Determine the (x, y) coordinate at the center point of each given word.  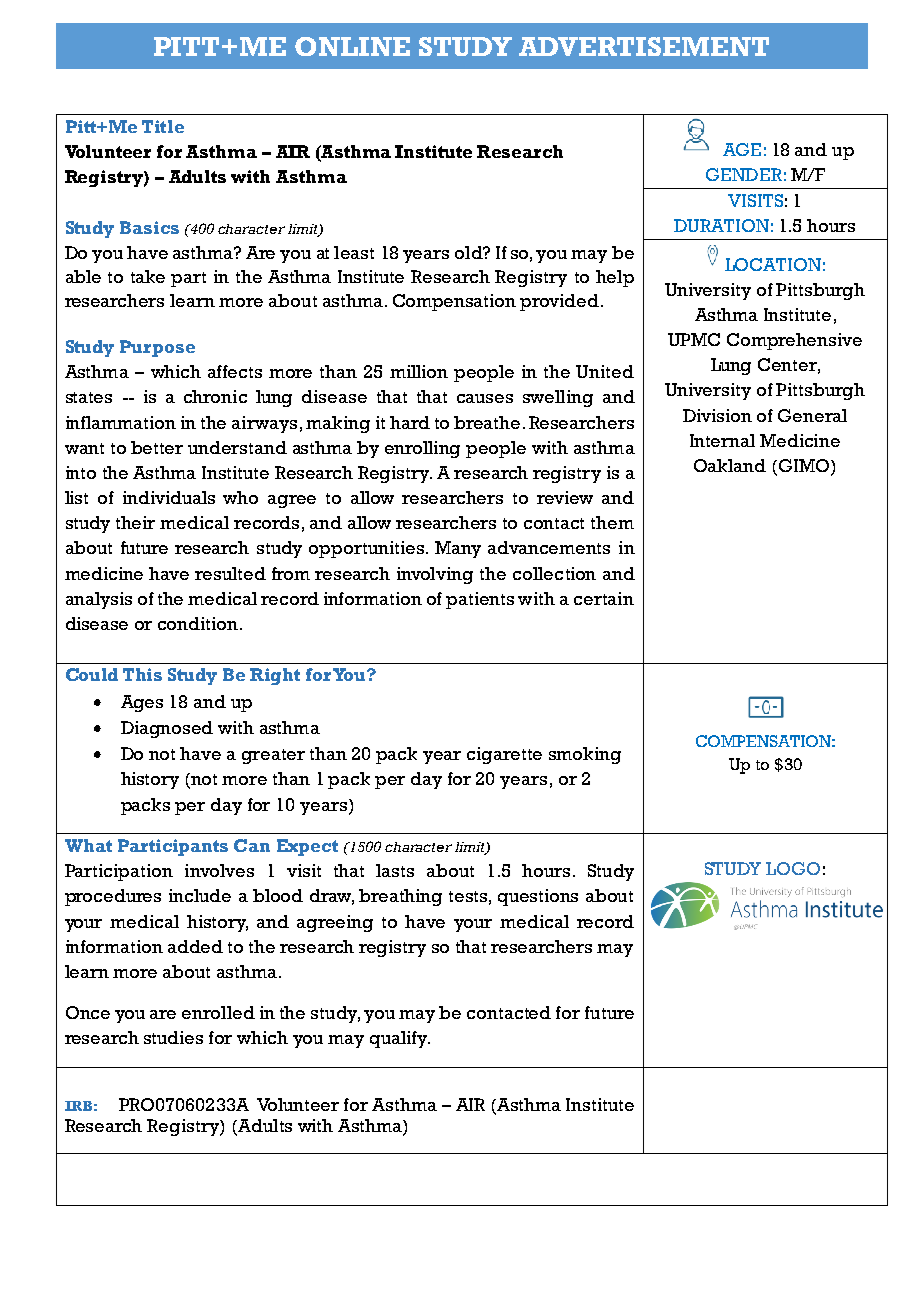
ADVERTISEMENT (644, 46)
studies (173, 1037)
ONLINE (352, 46)
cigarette (504, 755)
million (419, 371)
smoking (585, 755)
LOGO (793, 868)
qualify (400, 1039)
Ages (142, 703)
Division (717, 415)
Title (163, 126)
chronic (215, 396)
